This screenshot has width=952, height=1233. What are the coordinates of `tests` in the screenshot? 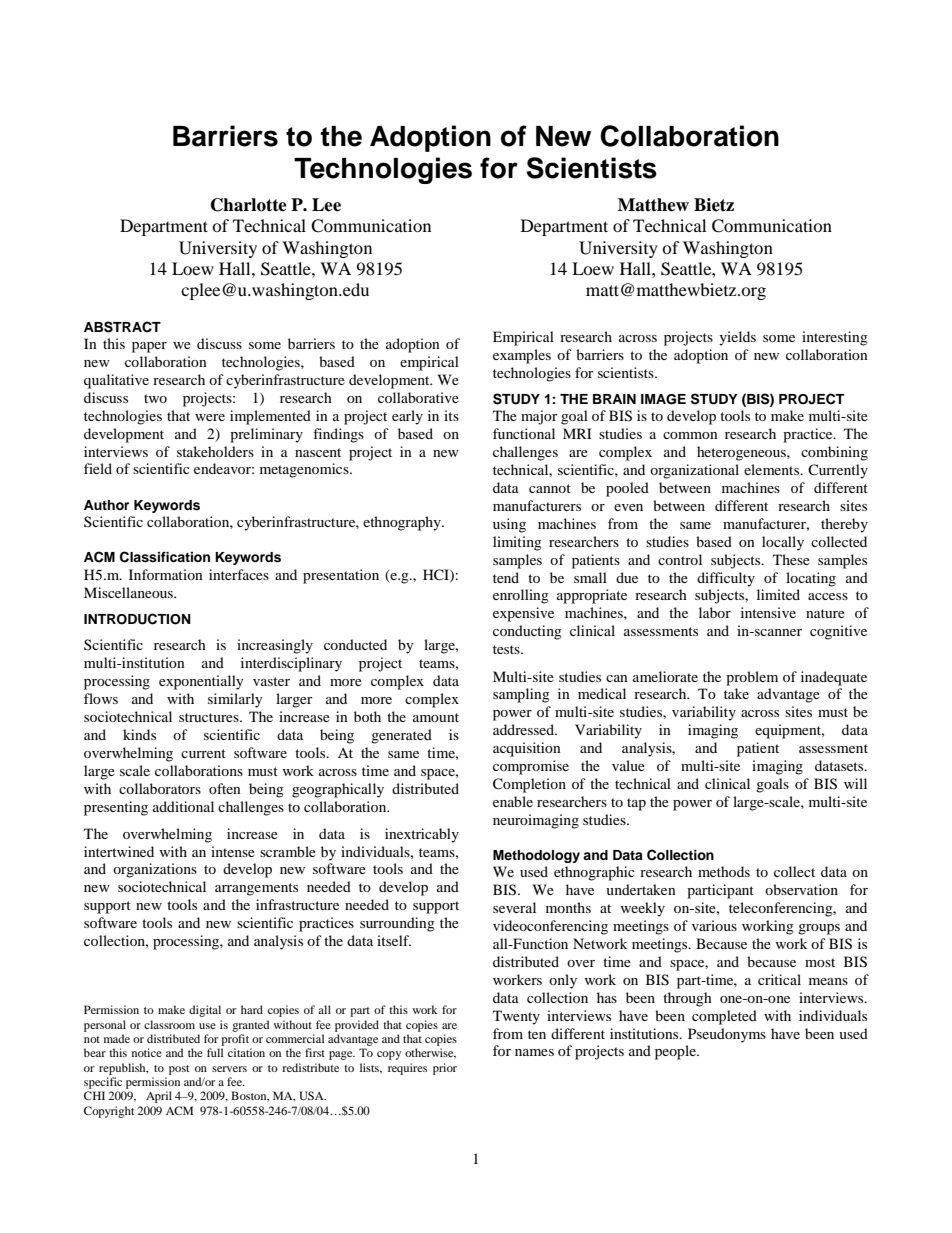 It's located at (507, 649).
